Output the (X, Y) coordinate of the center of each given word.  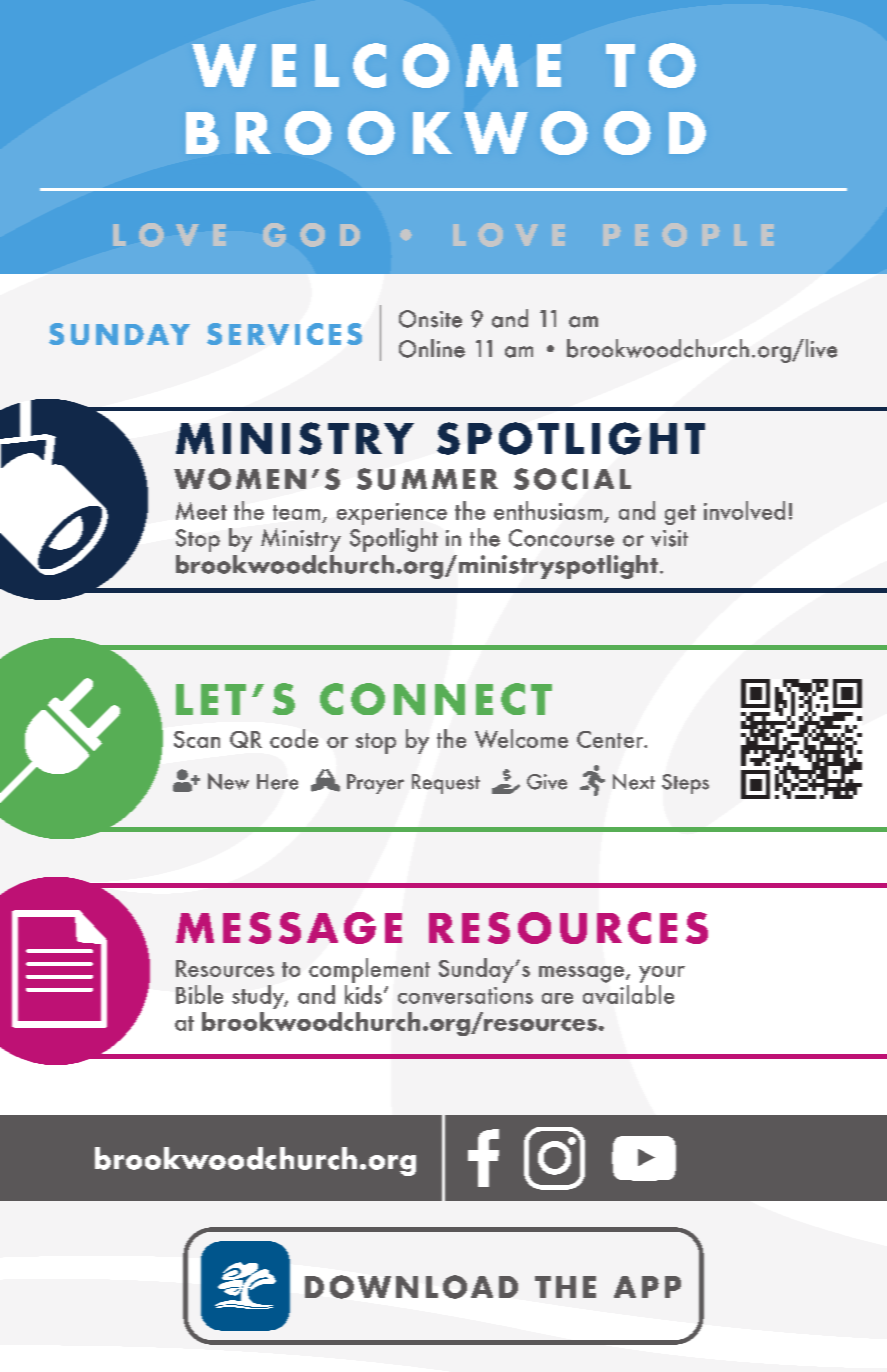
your (662, 974)
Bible (199, 994)
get (680, 515)
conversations (465, 995)
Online (432, 348)
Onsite (430, 319)
